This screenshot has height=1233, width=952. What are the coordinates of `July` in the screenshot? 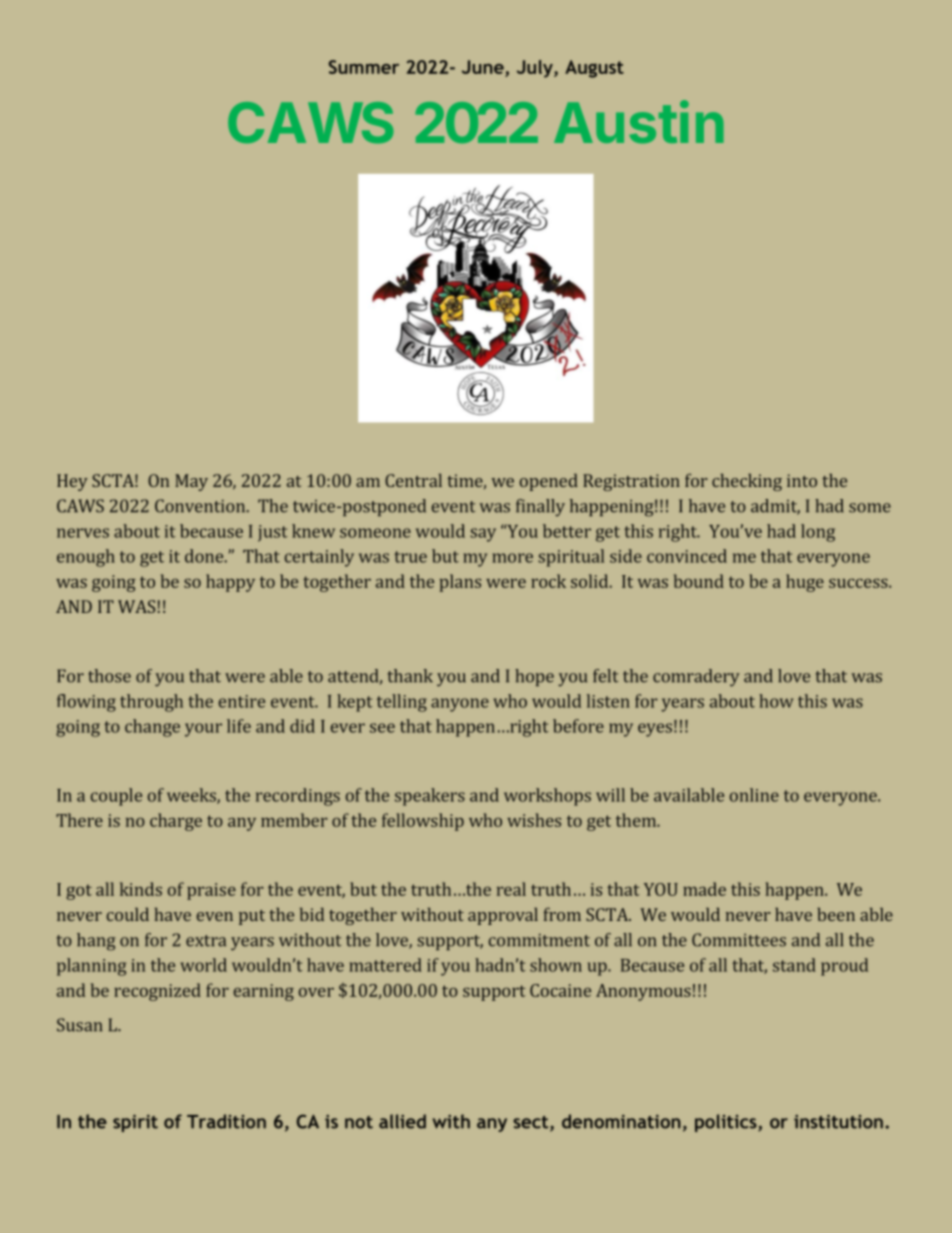 It's located at (536, 69).
